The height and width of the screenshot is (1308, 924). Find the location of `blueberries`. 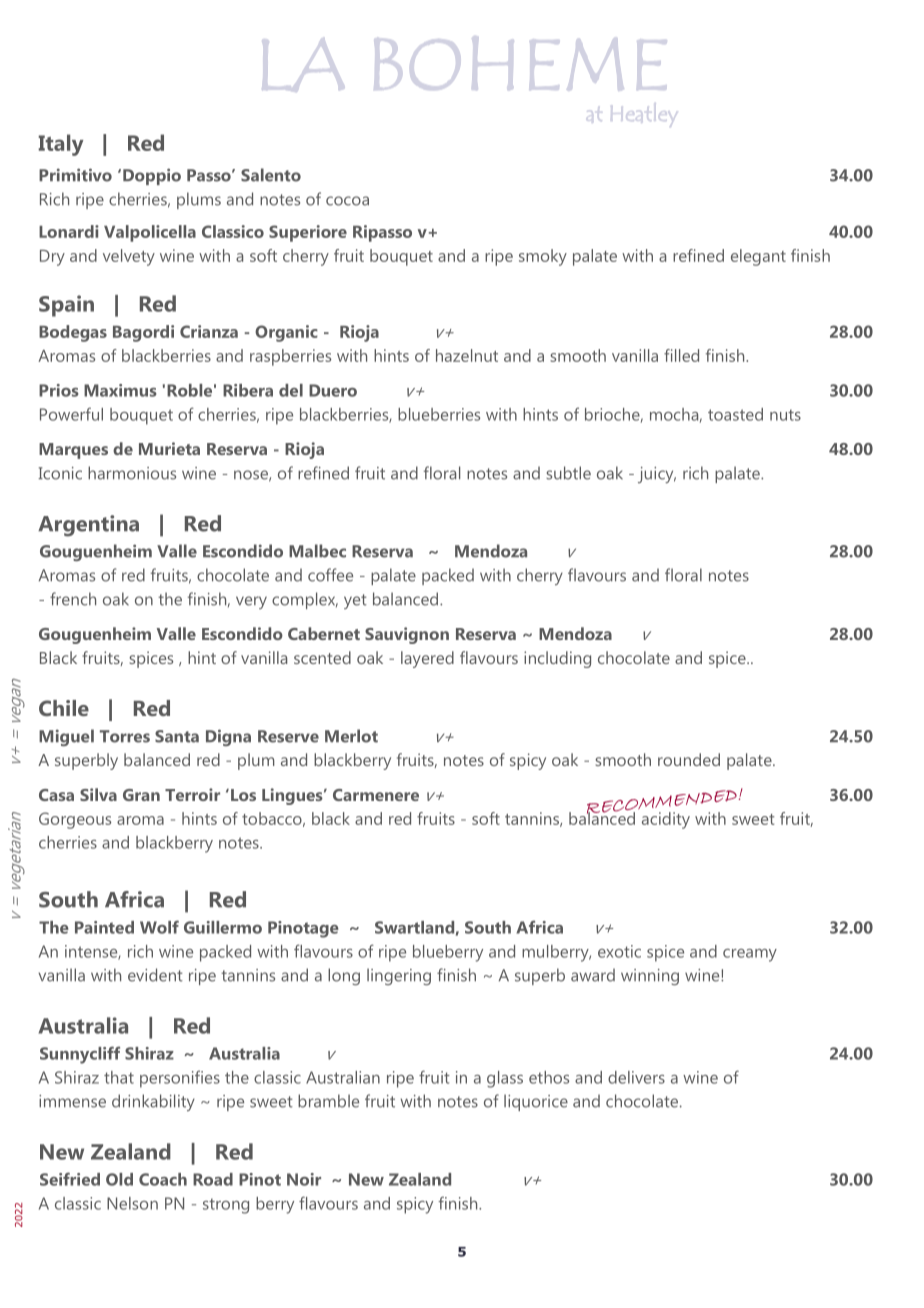

blueberries is located at coordinates (439, 414).
